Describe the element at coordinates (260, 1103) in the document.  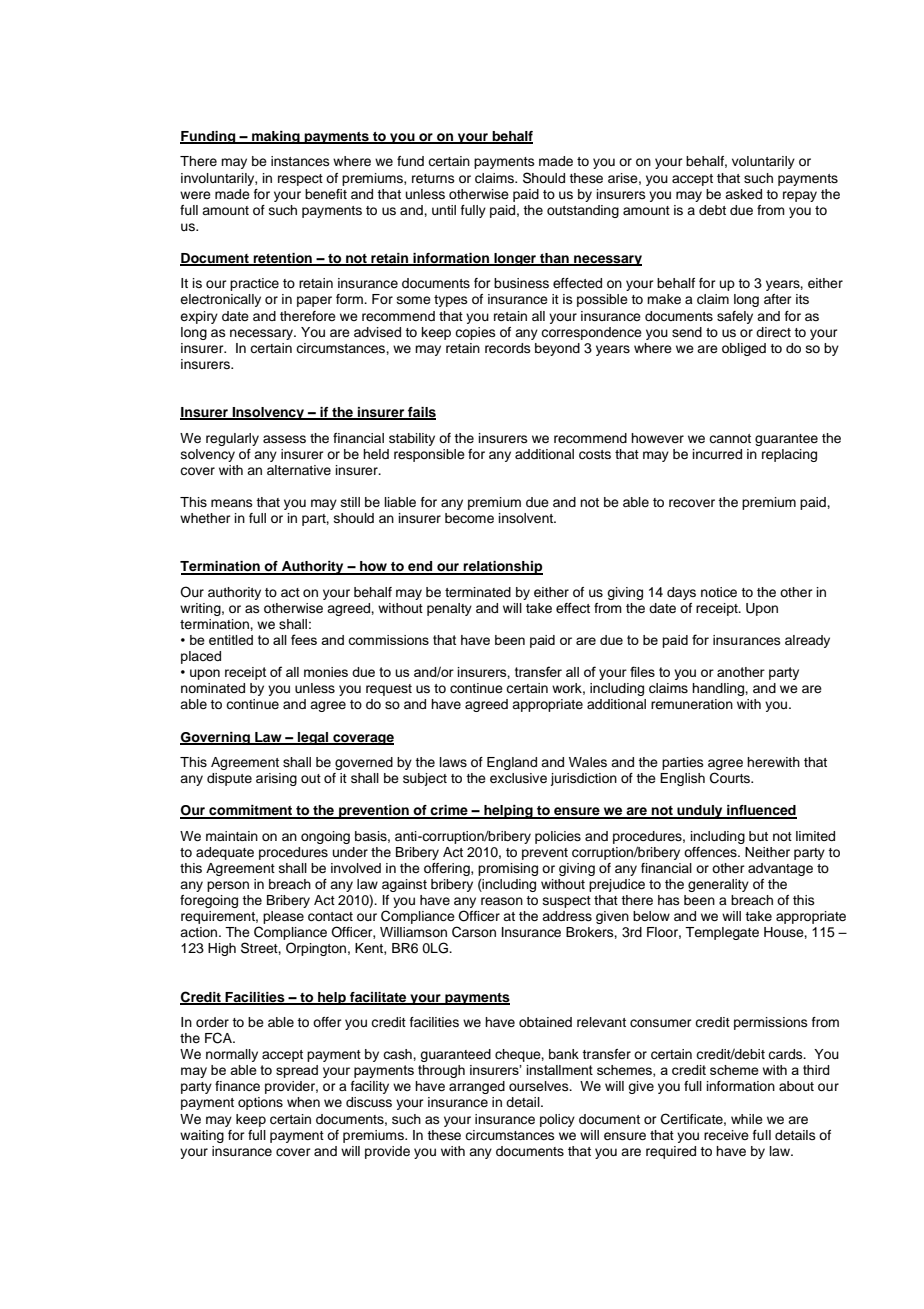
I see `options` at that location.
